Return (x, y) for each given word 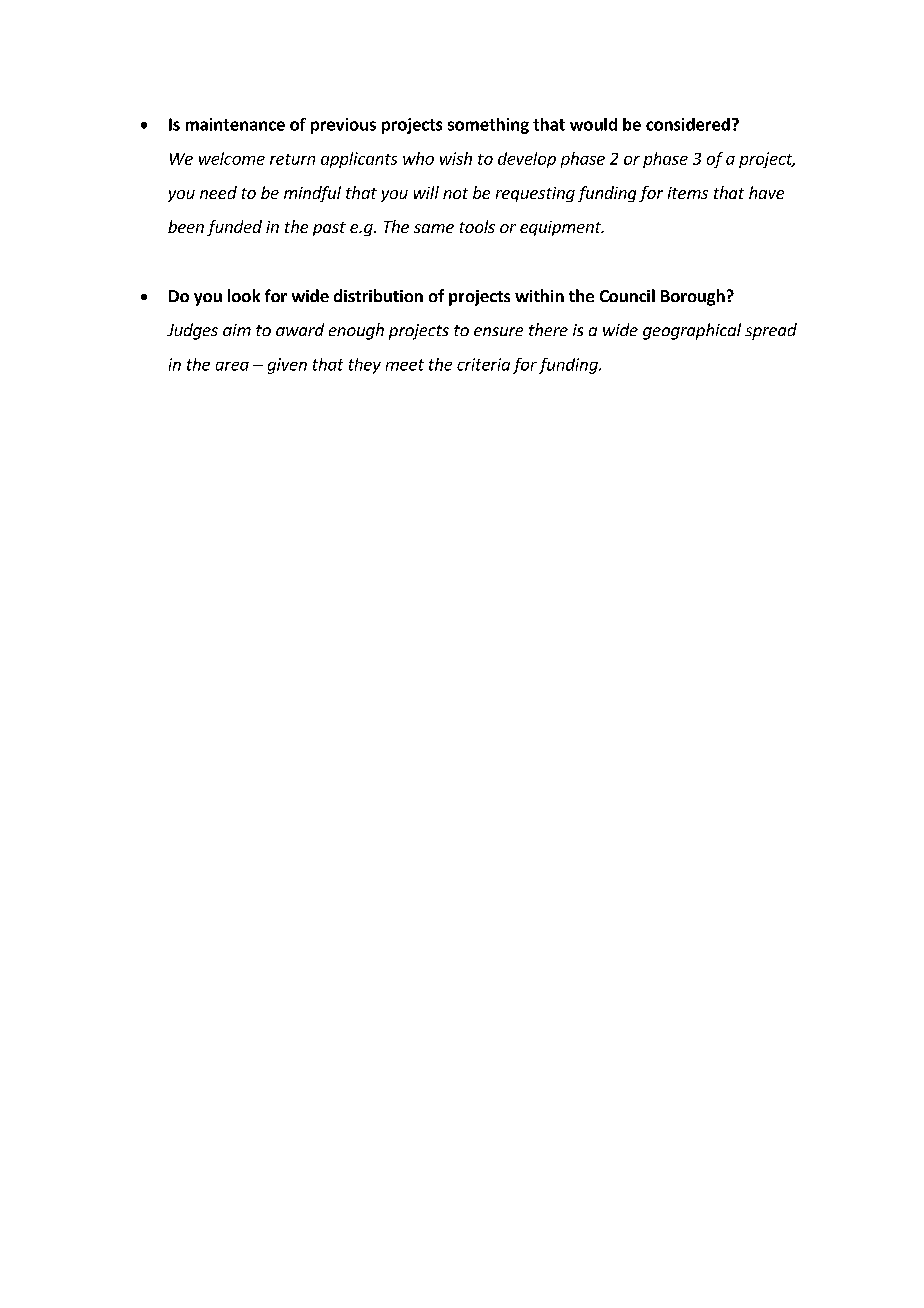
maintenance (235, 124)
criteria (483, 364)
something (488, 126)
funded (234, 228)
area (232, 366)
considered (688, 124)
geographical (692, 331)
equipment (561, 228)
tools (477, 226)
